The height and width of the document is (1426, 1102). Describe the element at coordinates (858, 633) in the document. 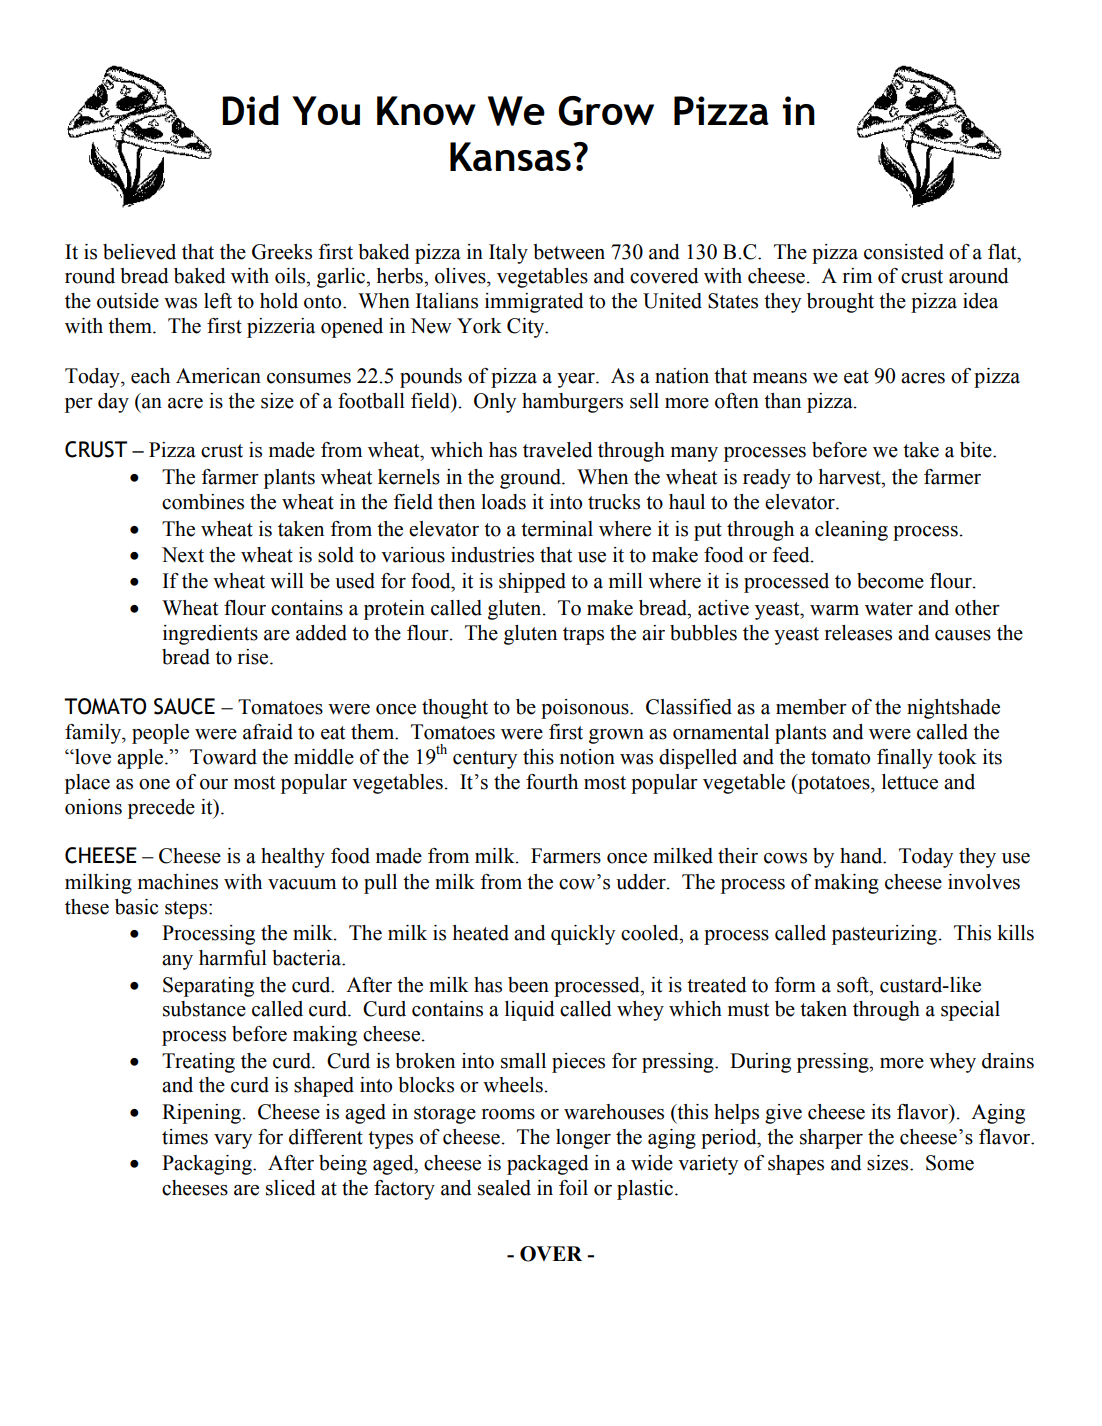

I see `releases` at that location.
